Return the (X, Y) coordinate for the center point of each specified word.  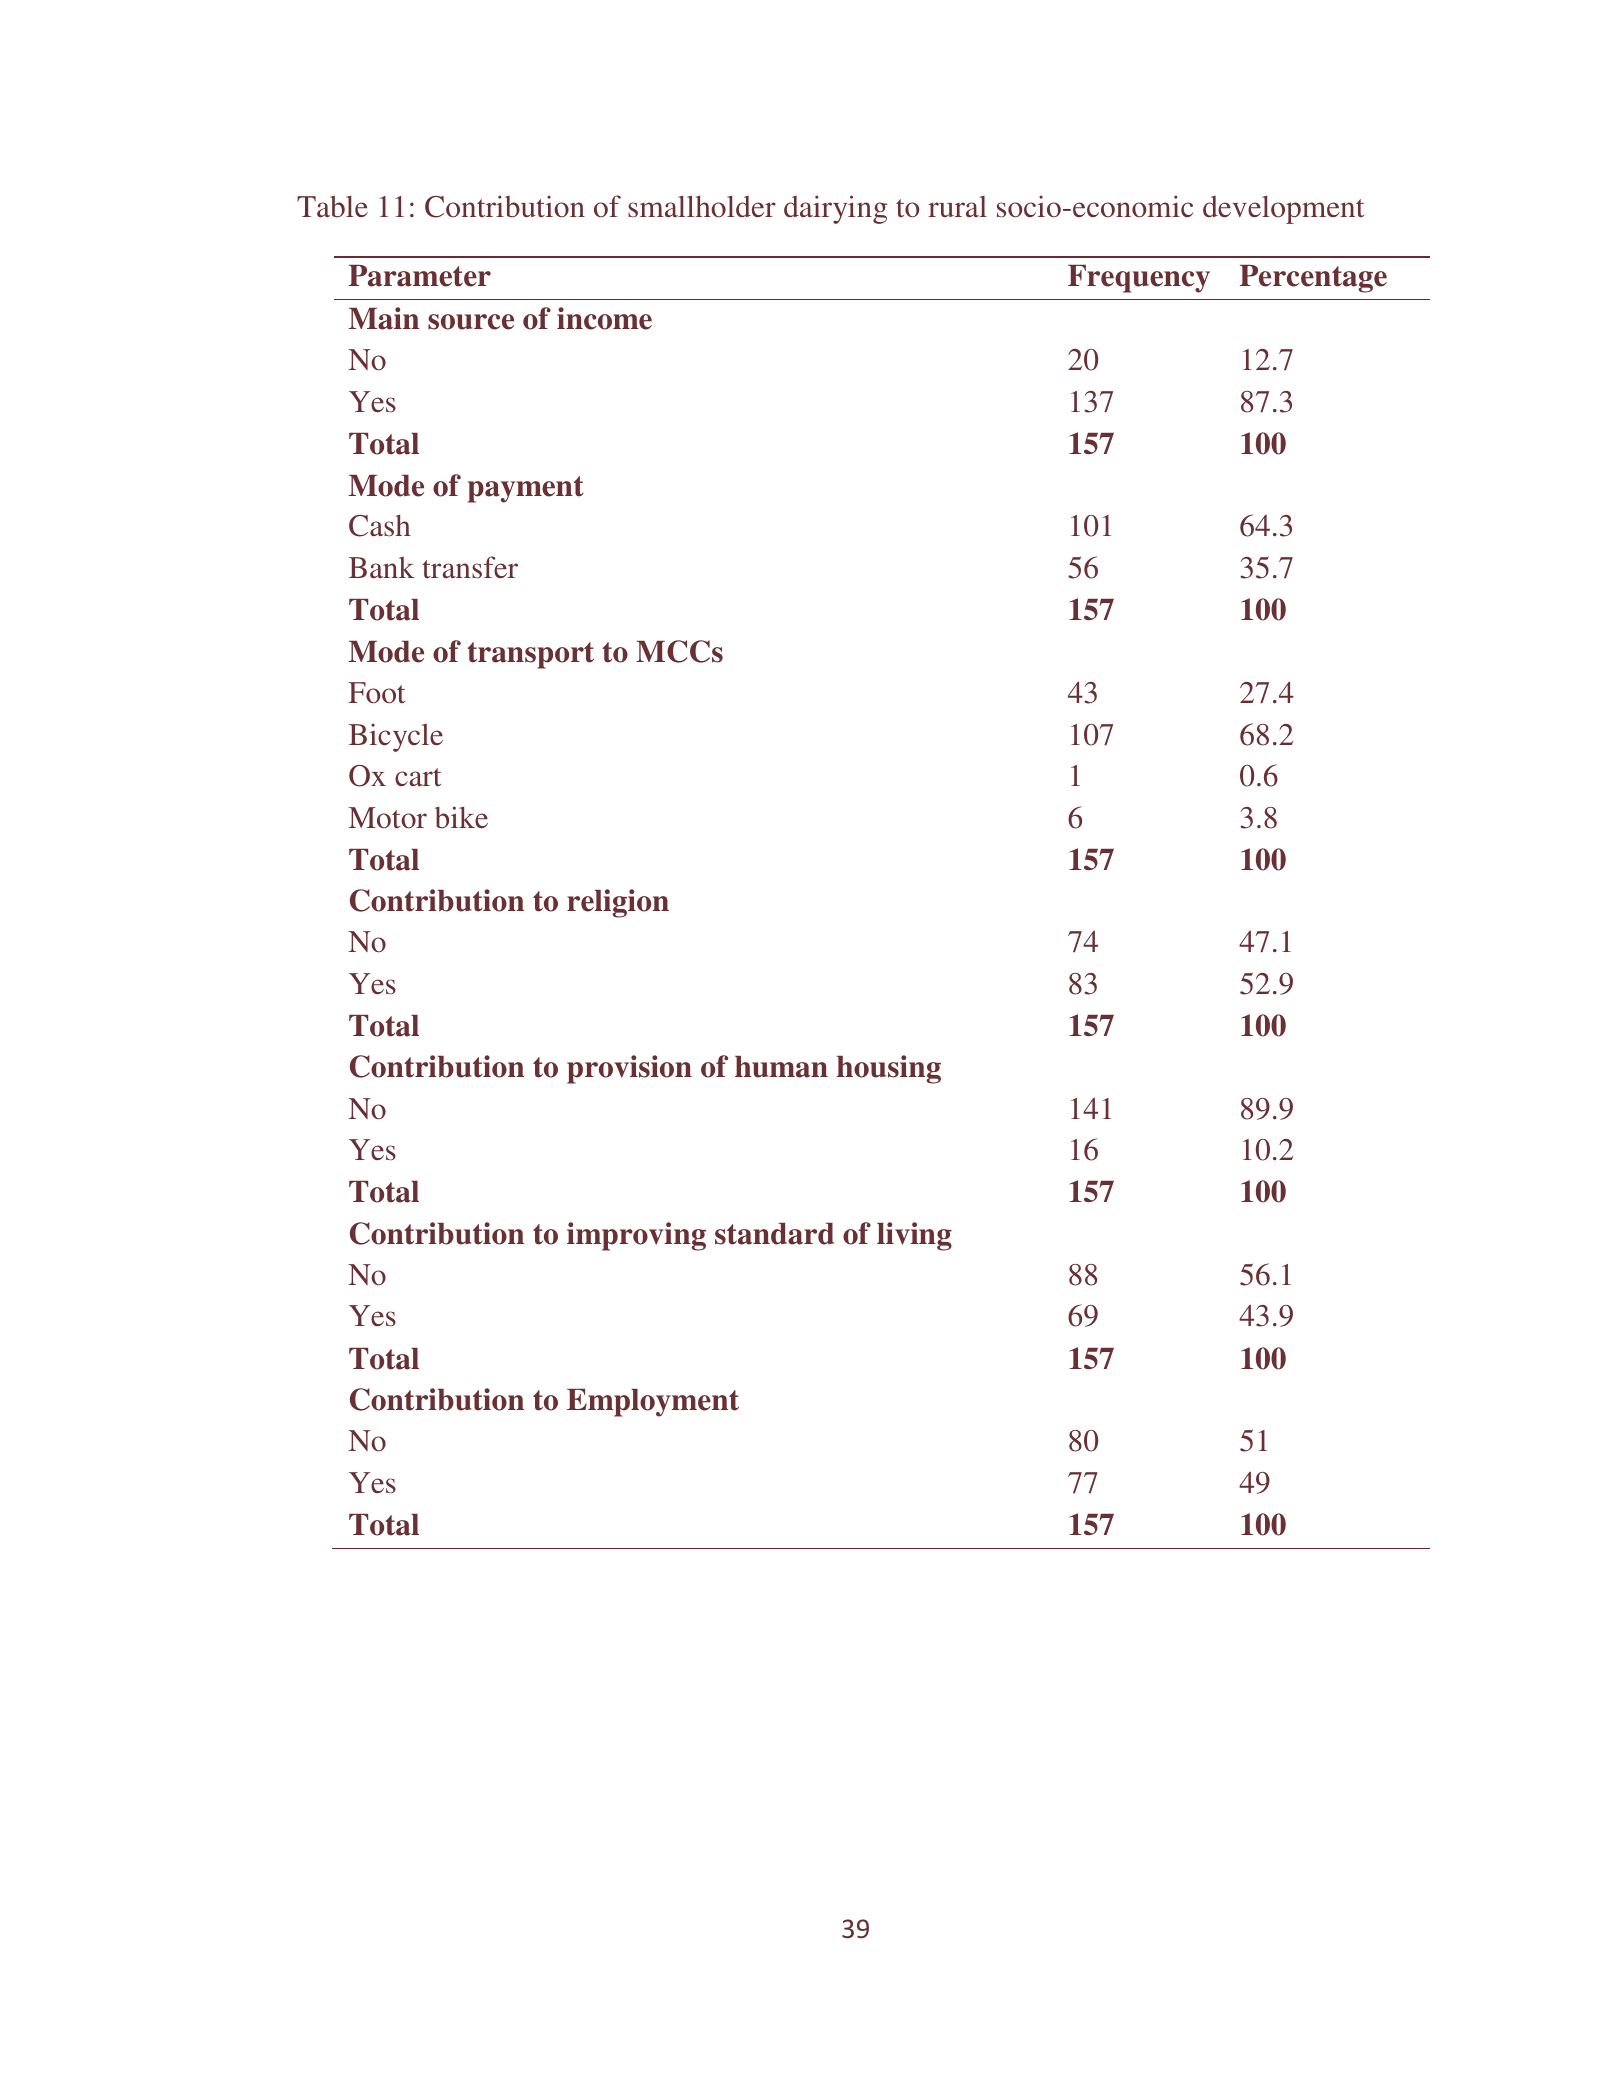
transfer (470, 567)
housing (889, 1069)
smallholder (702, 206)
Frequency (1139, 279)
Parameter (420, 276)
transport (530, 655)
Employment (653, 1403)
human (781, 1067)
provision (629, 1069)
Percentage (1313, 279)
